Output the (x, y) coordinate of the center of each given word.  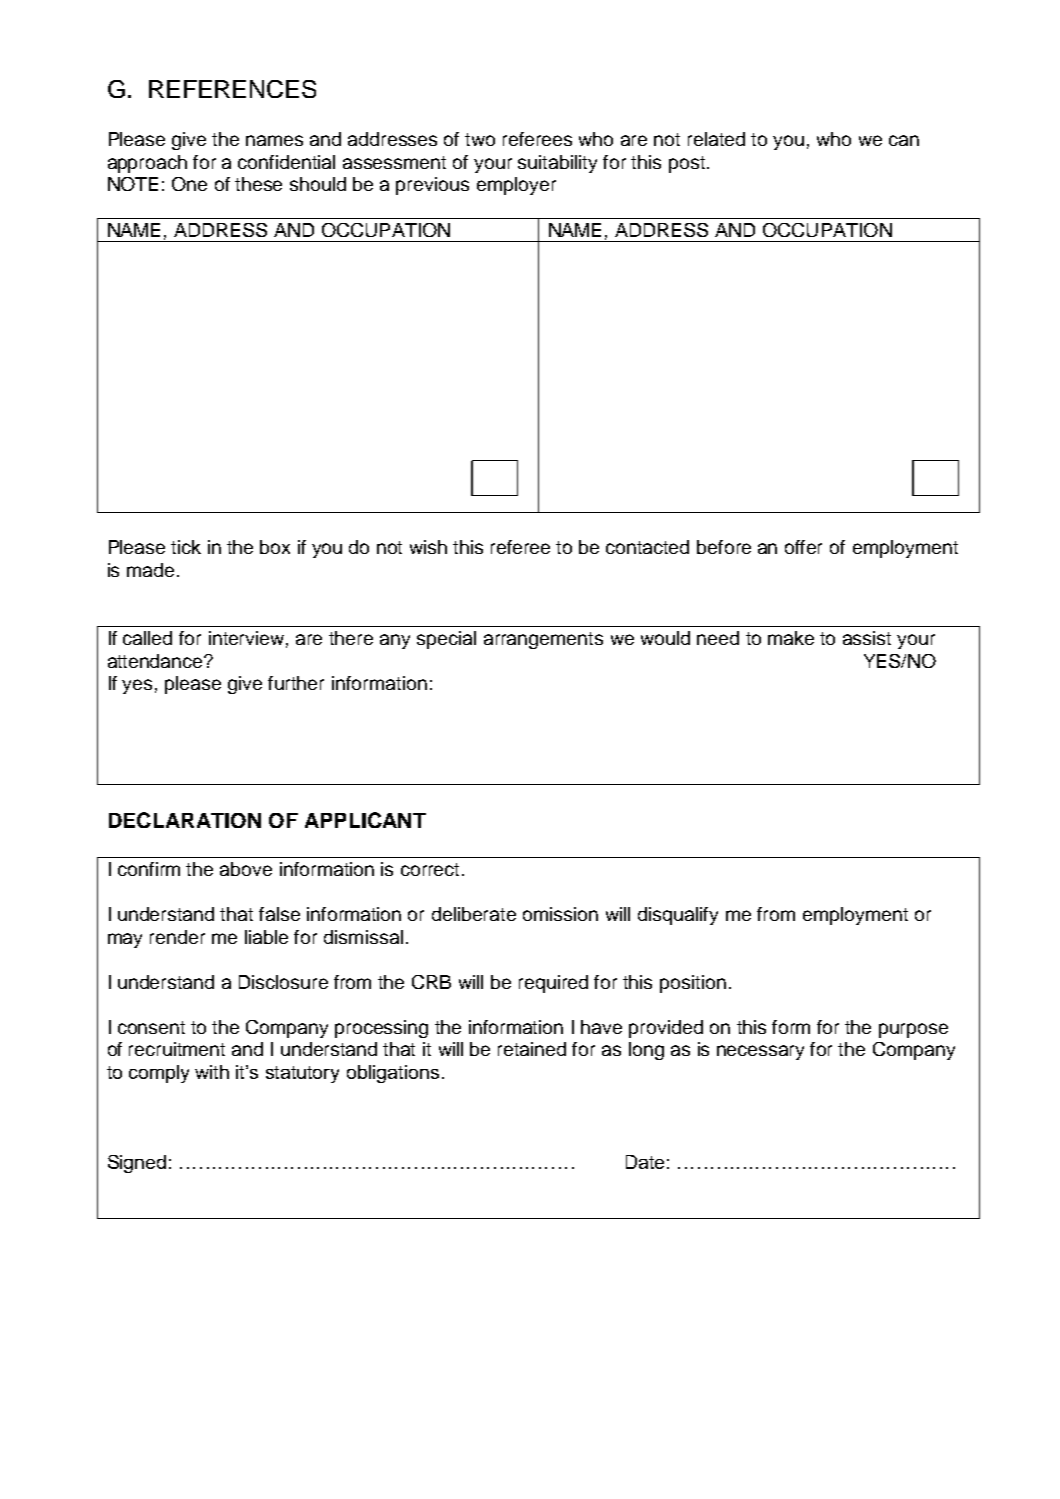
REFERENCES (232, 89)
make (791, 638)
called (147, 638)
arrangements (543, 640)
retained (532, 1049)
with (212, 1072)
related (716, 139)
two (480, 139)
